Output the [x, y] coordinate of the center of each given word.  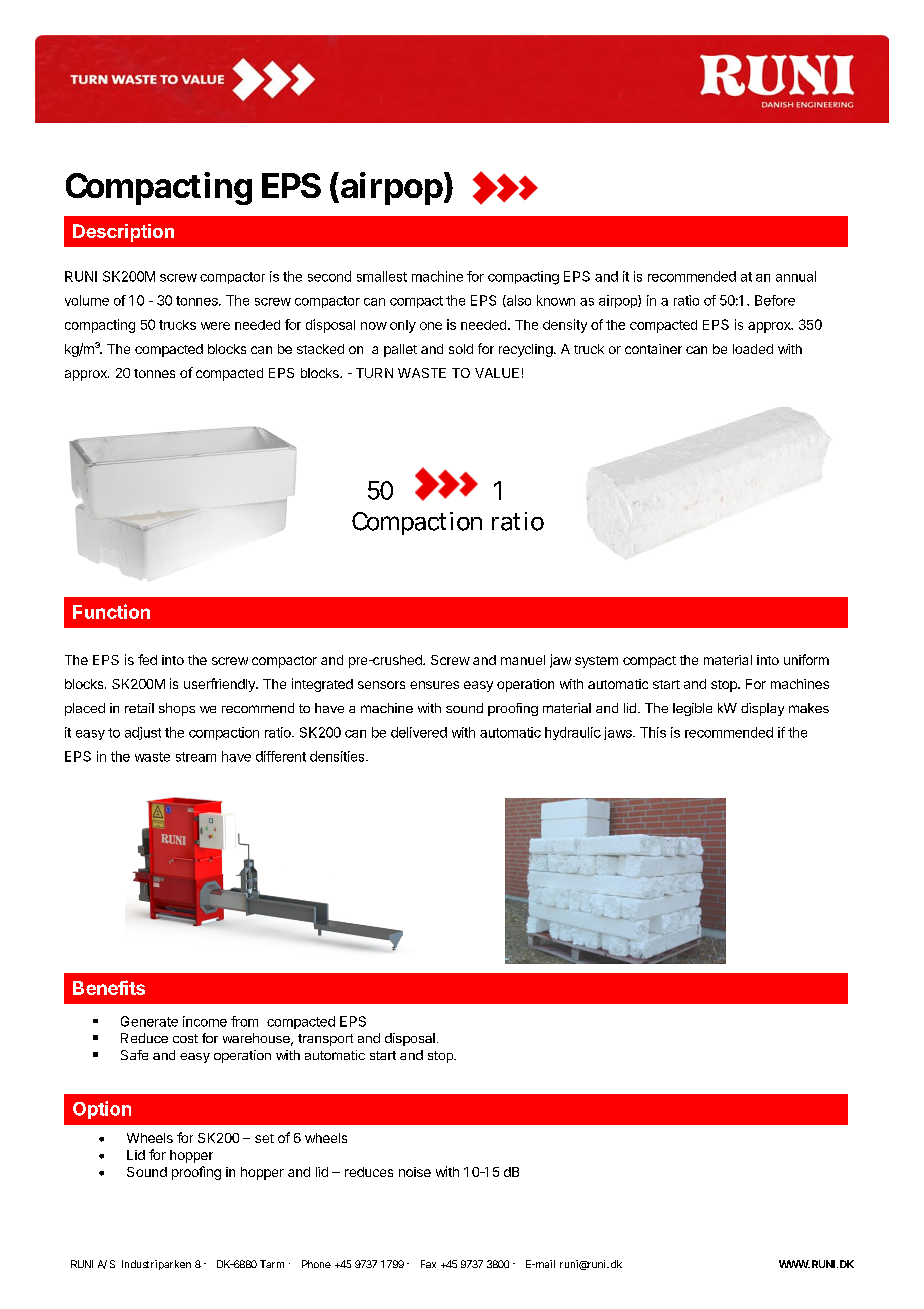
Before [775, 300]
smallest [382, 276]
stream [196, 757]
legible [692, 709]
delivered [419, 732]
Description [123, 233]
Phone [316, 1264]
